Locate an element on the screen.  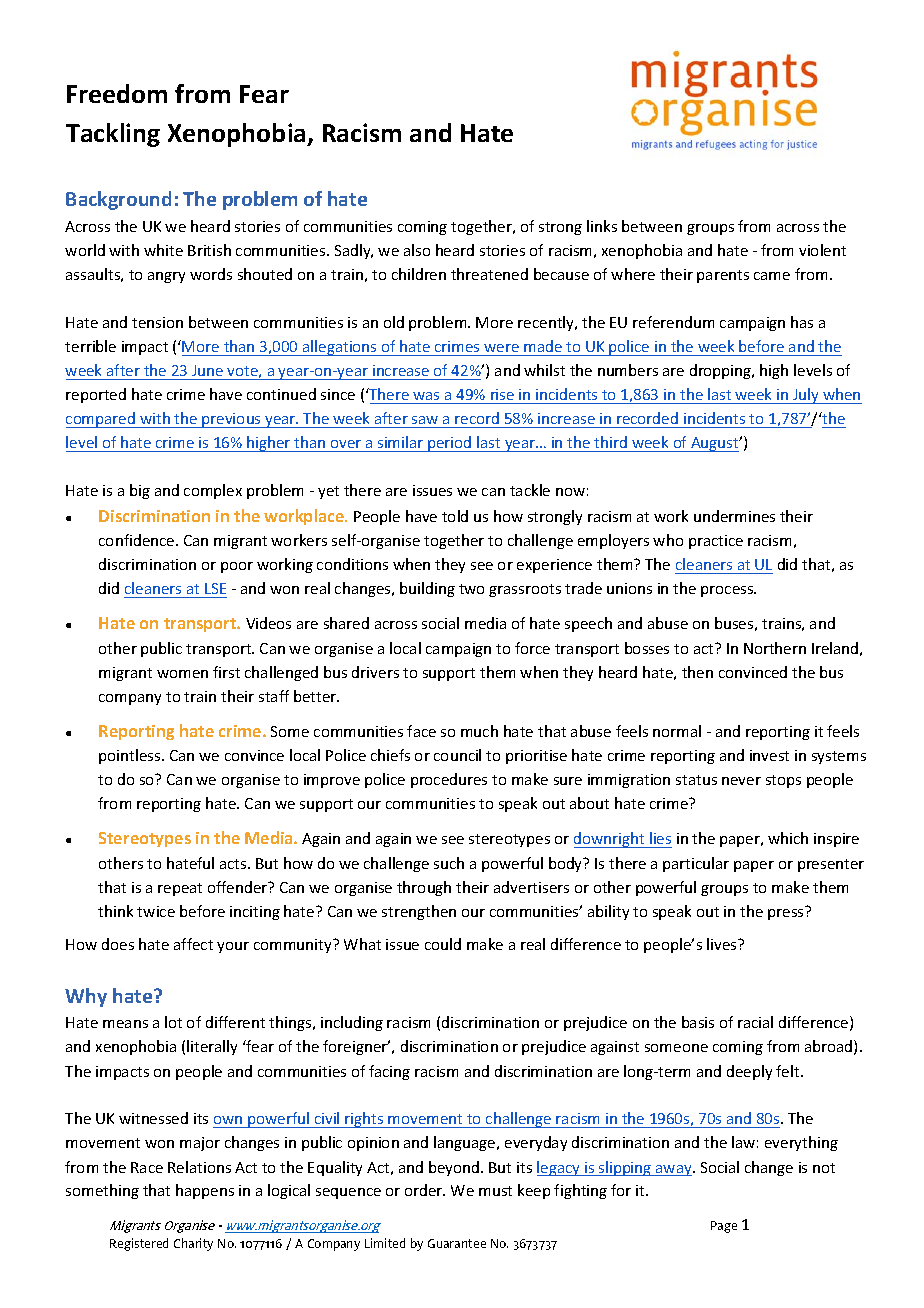
happens is located at coordinates (205, 1191).
